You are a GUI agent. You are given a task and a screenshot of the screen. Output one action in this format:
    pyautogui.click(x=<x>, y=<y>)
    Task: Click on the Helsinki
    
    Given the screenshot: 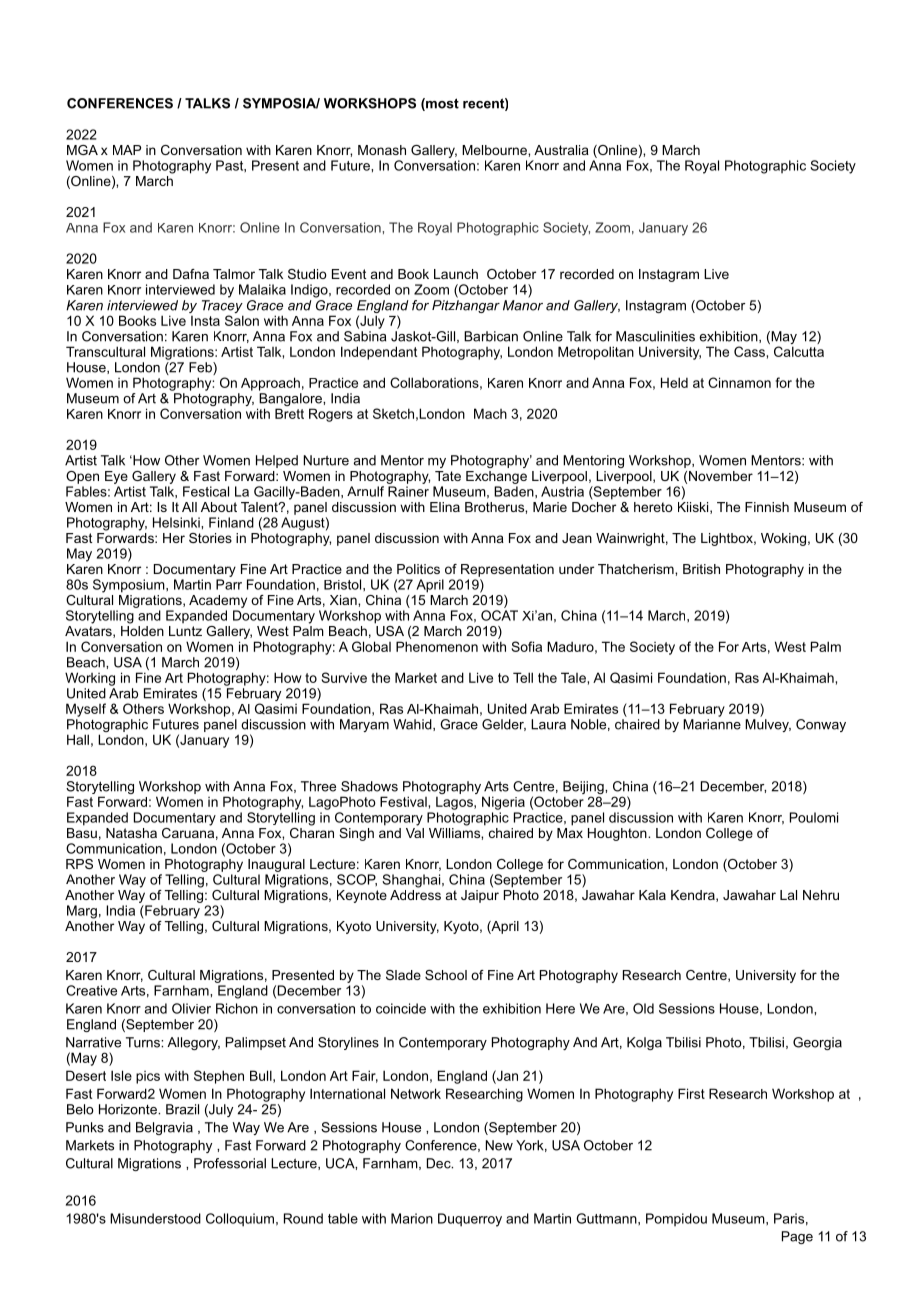 What is the action you would take?
    pyautogui.click(x=177, y=522)
